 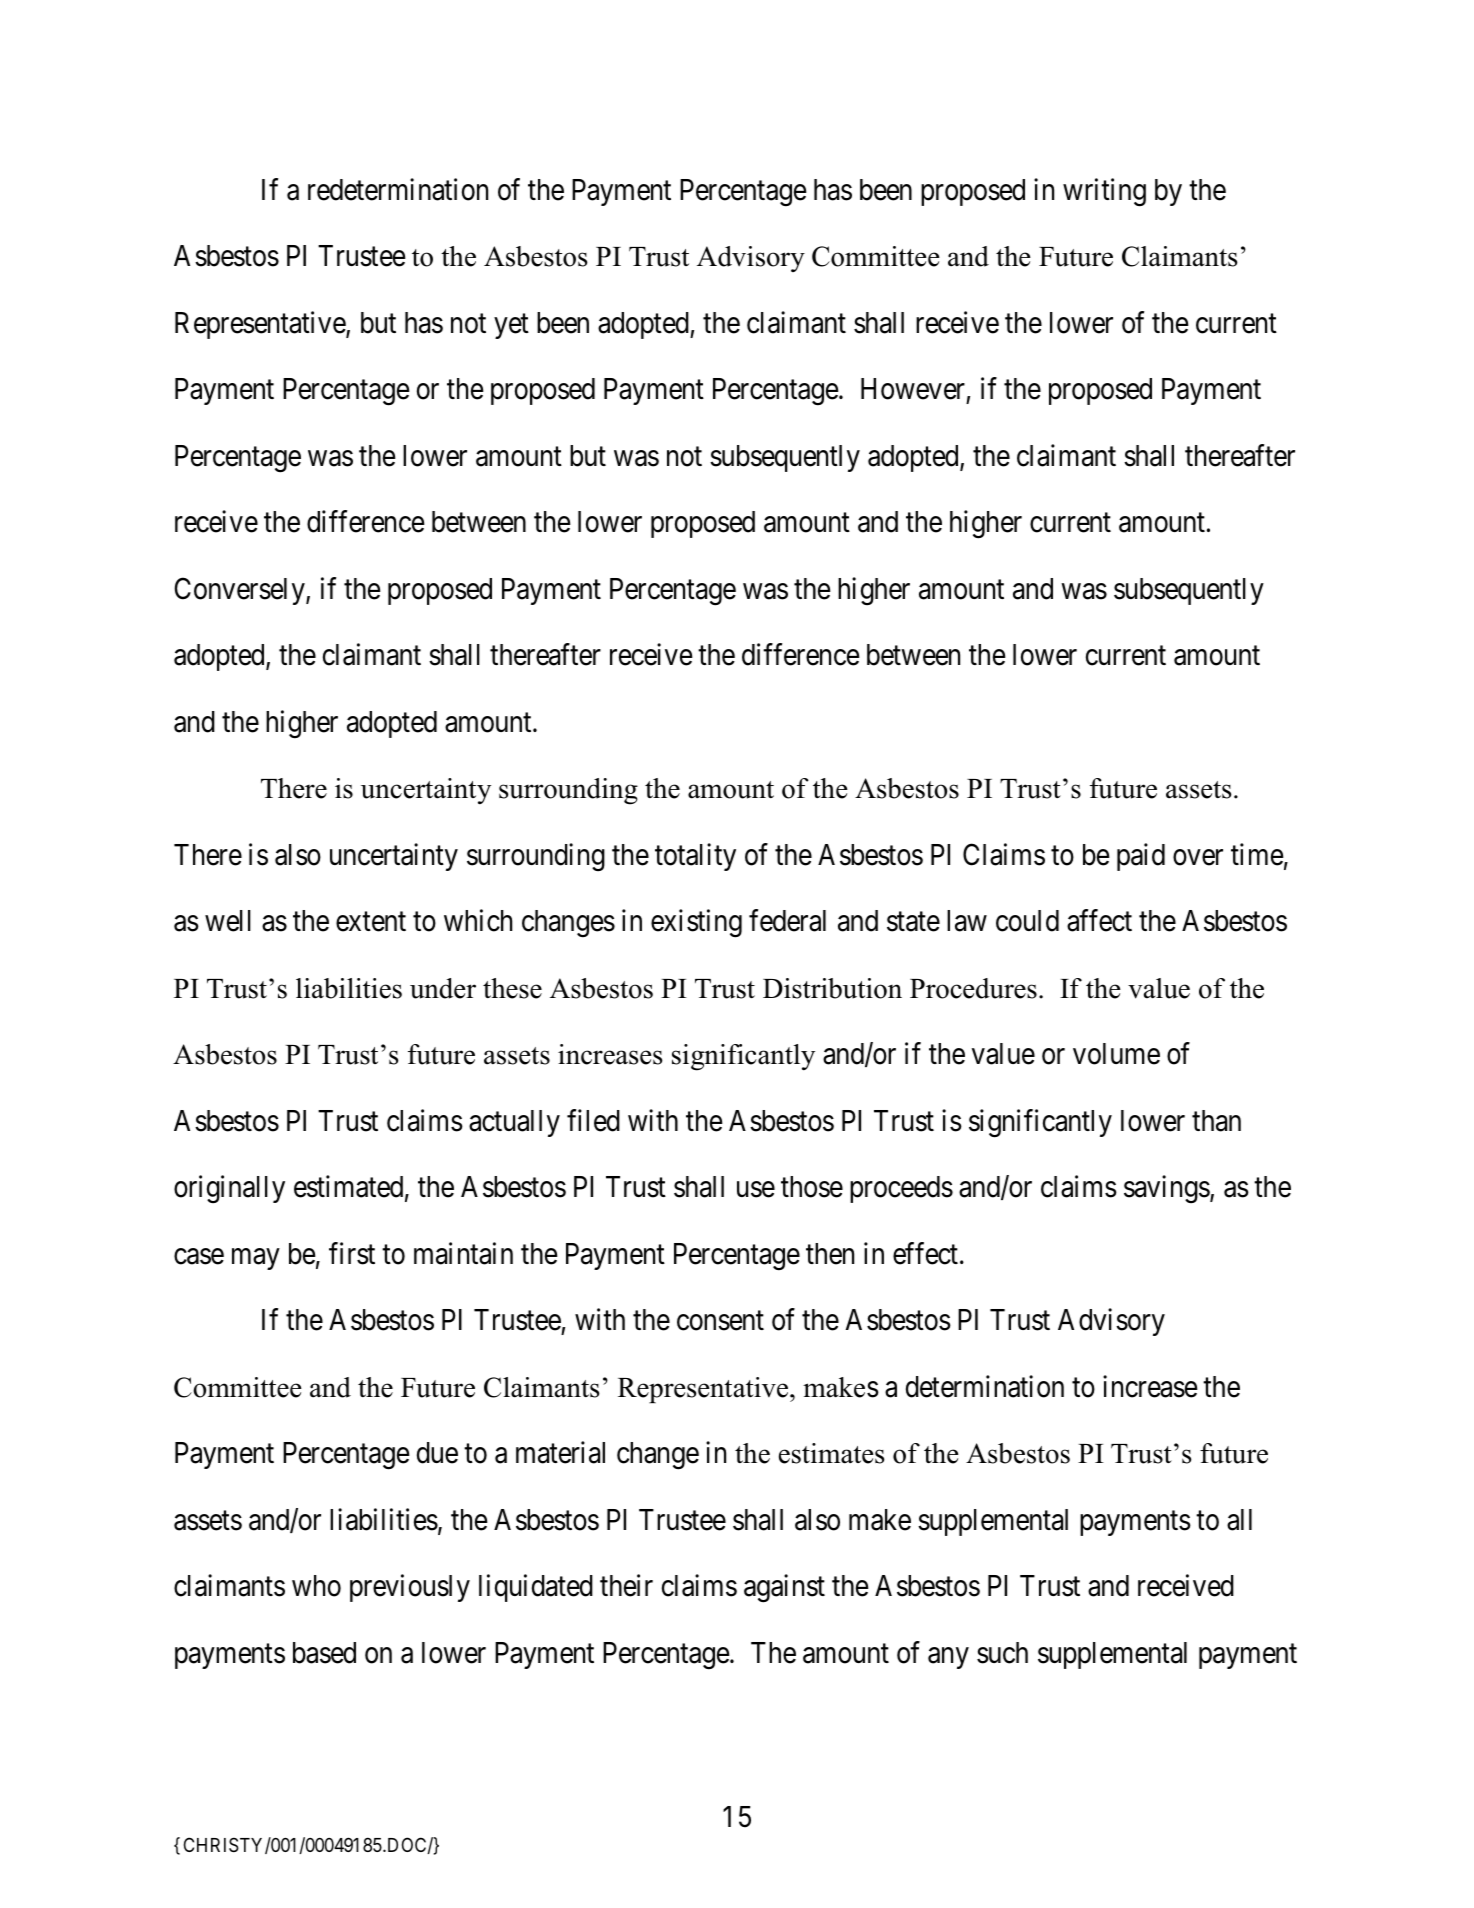 What do you see at coordinates (371, 922) in the screenshot?
I see `extent` at bounding box center [371, 922].
